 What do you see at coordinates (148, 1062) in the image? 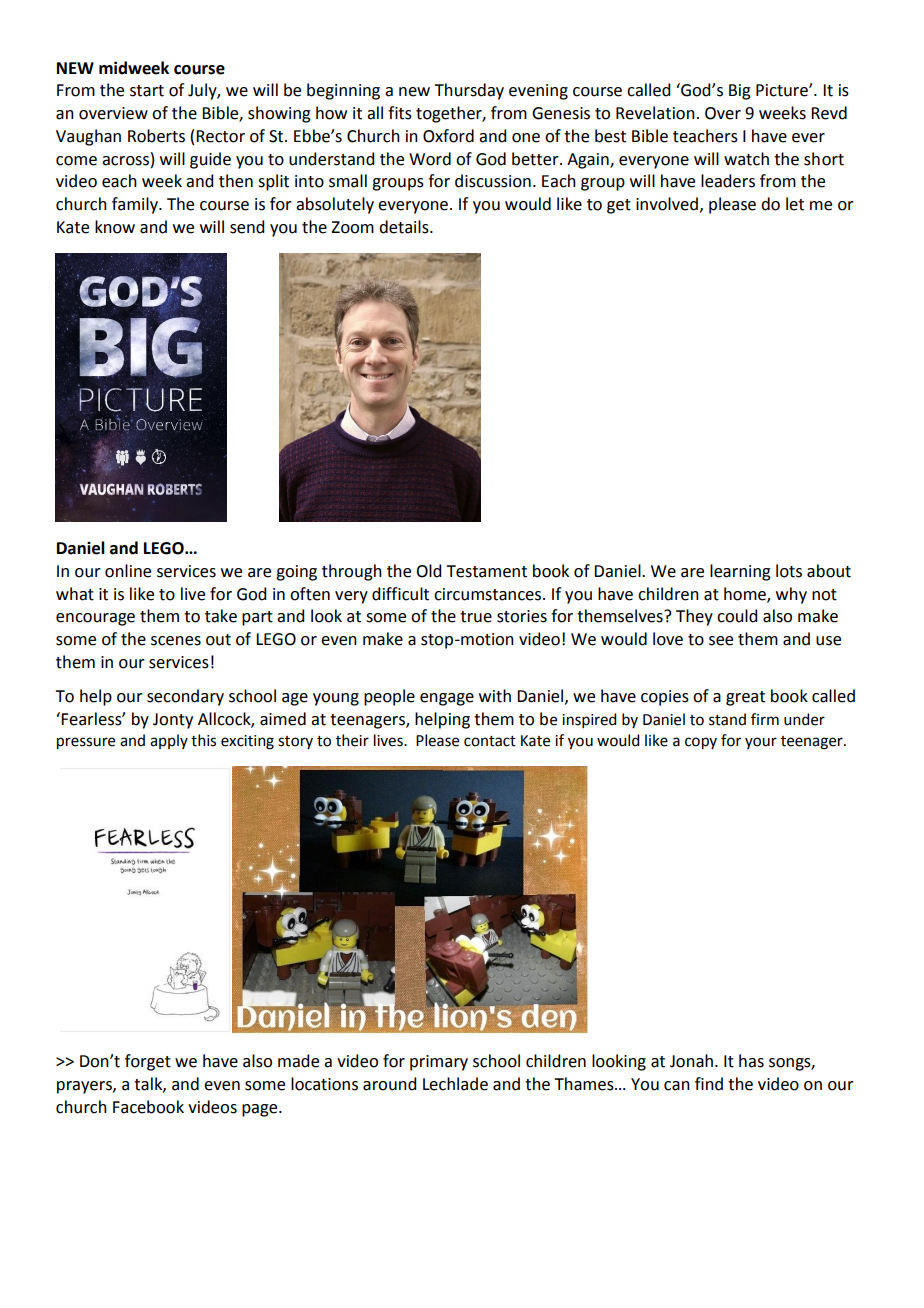
I see `forget` at bounding box center [148, 1062].
